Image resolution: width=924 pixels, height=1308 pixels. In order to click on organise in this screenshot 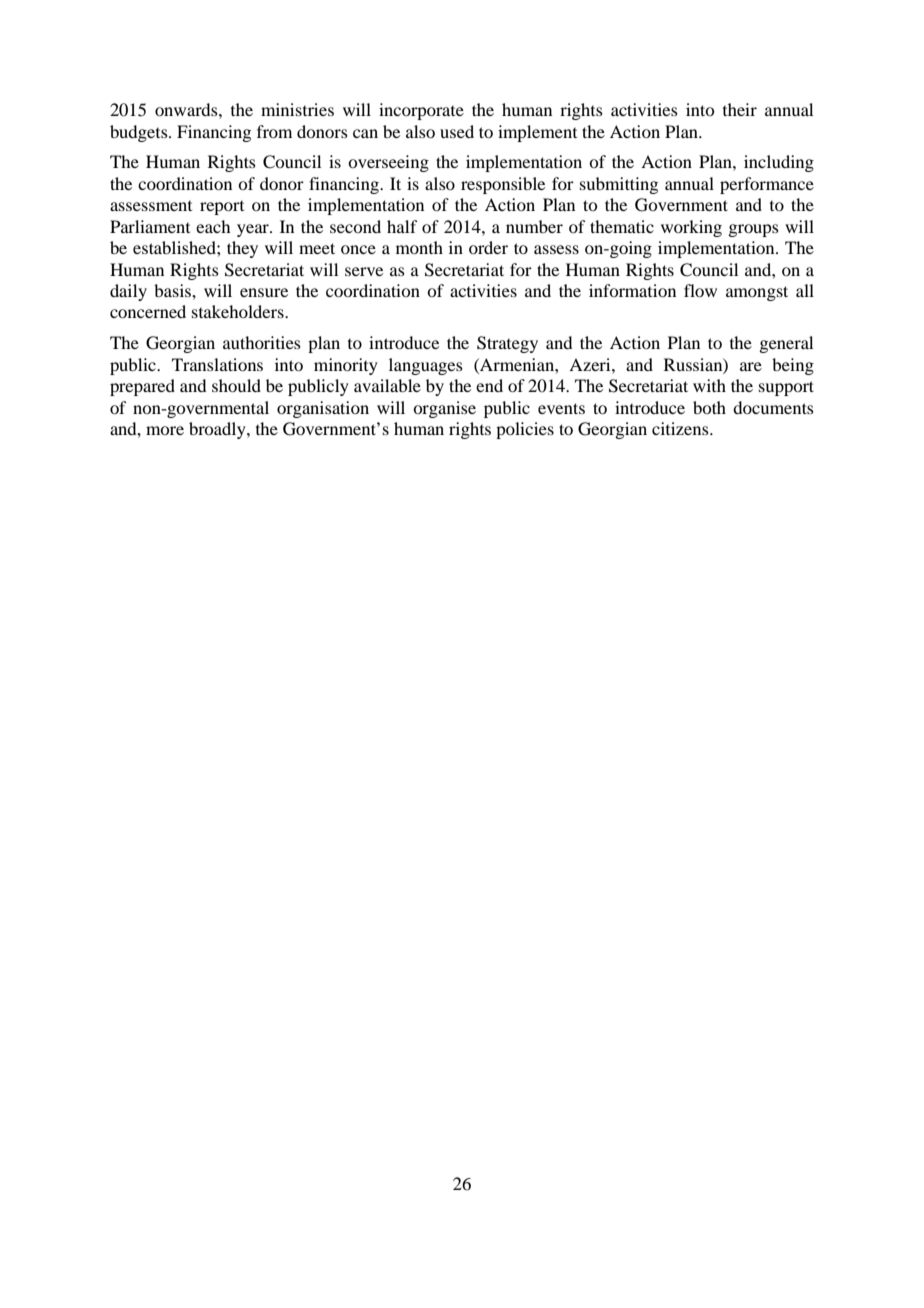, I will do `click(444, 409)`.
